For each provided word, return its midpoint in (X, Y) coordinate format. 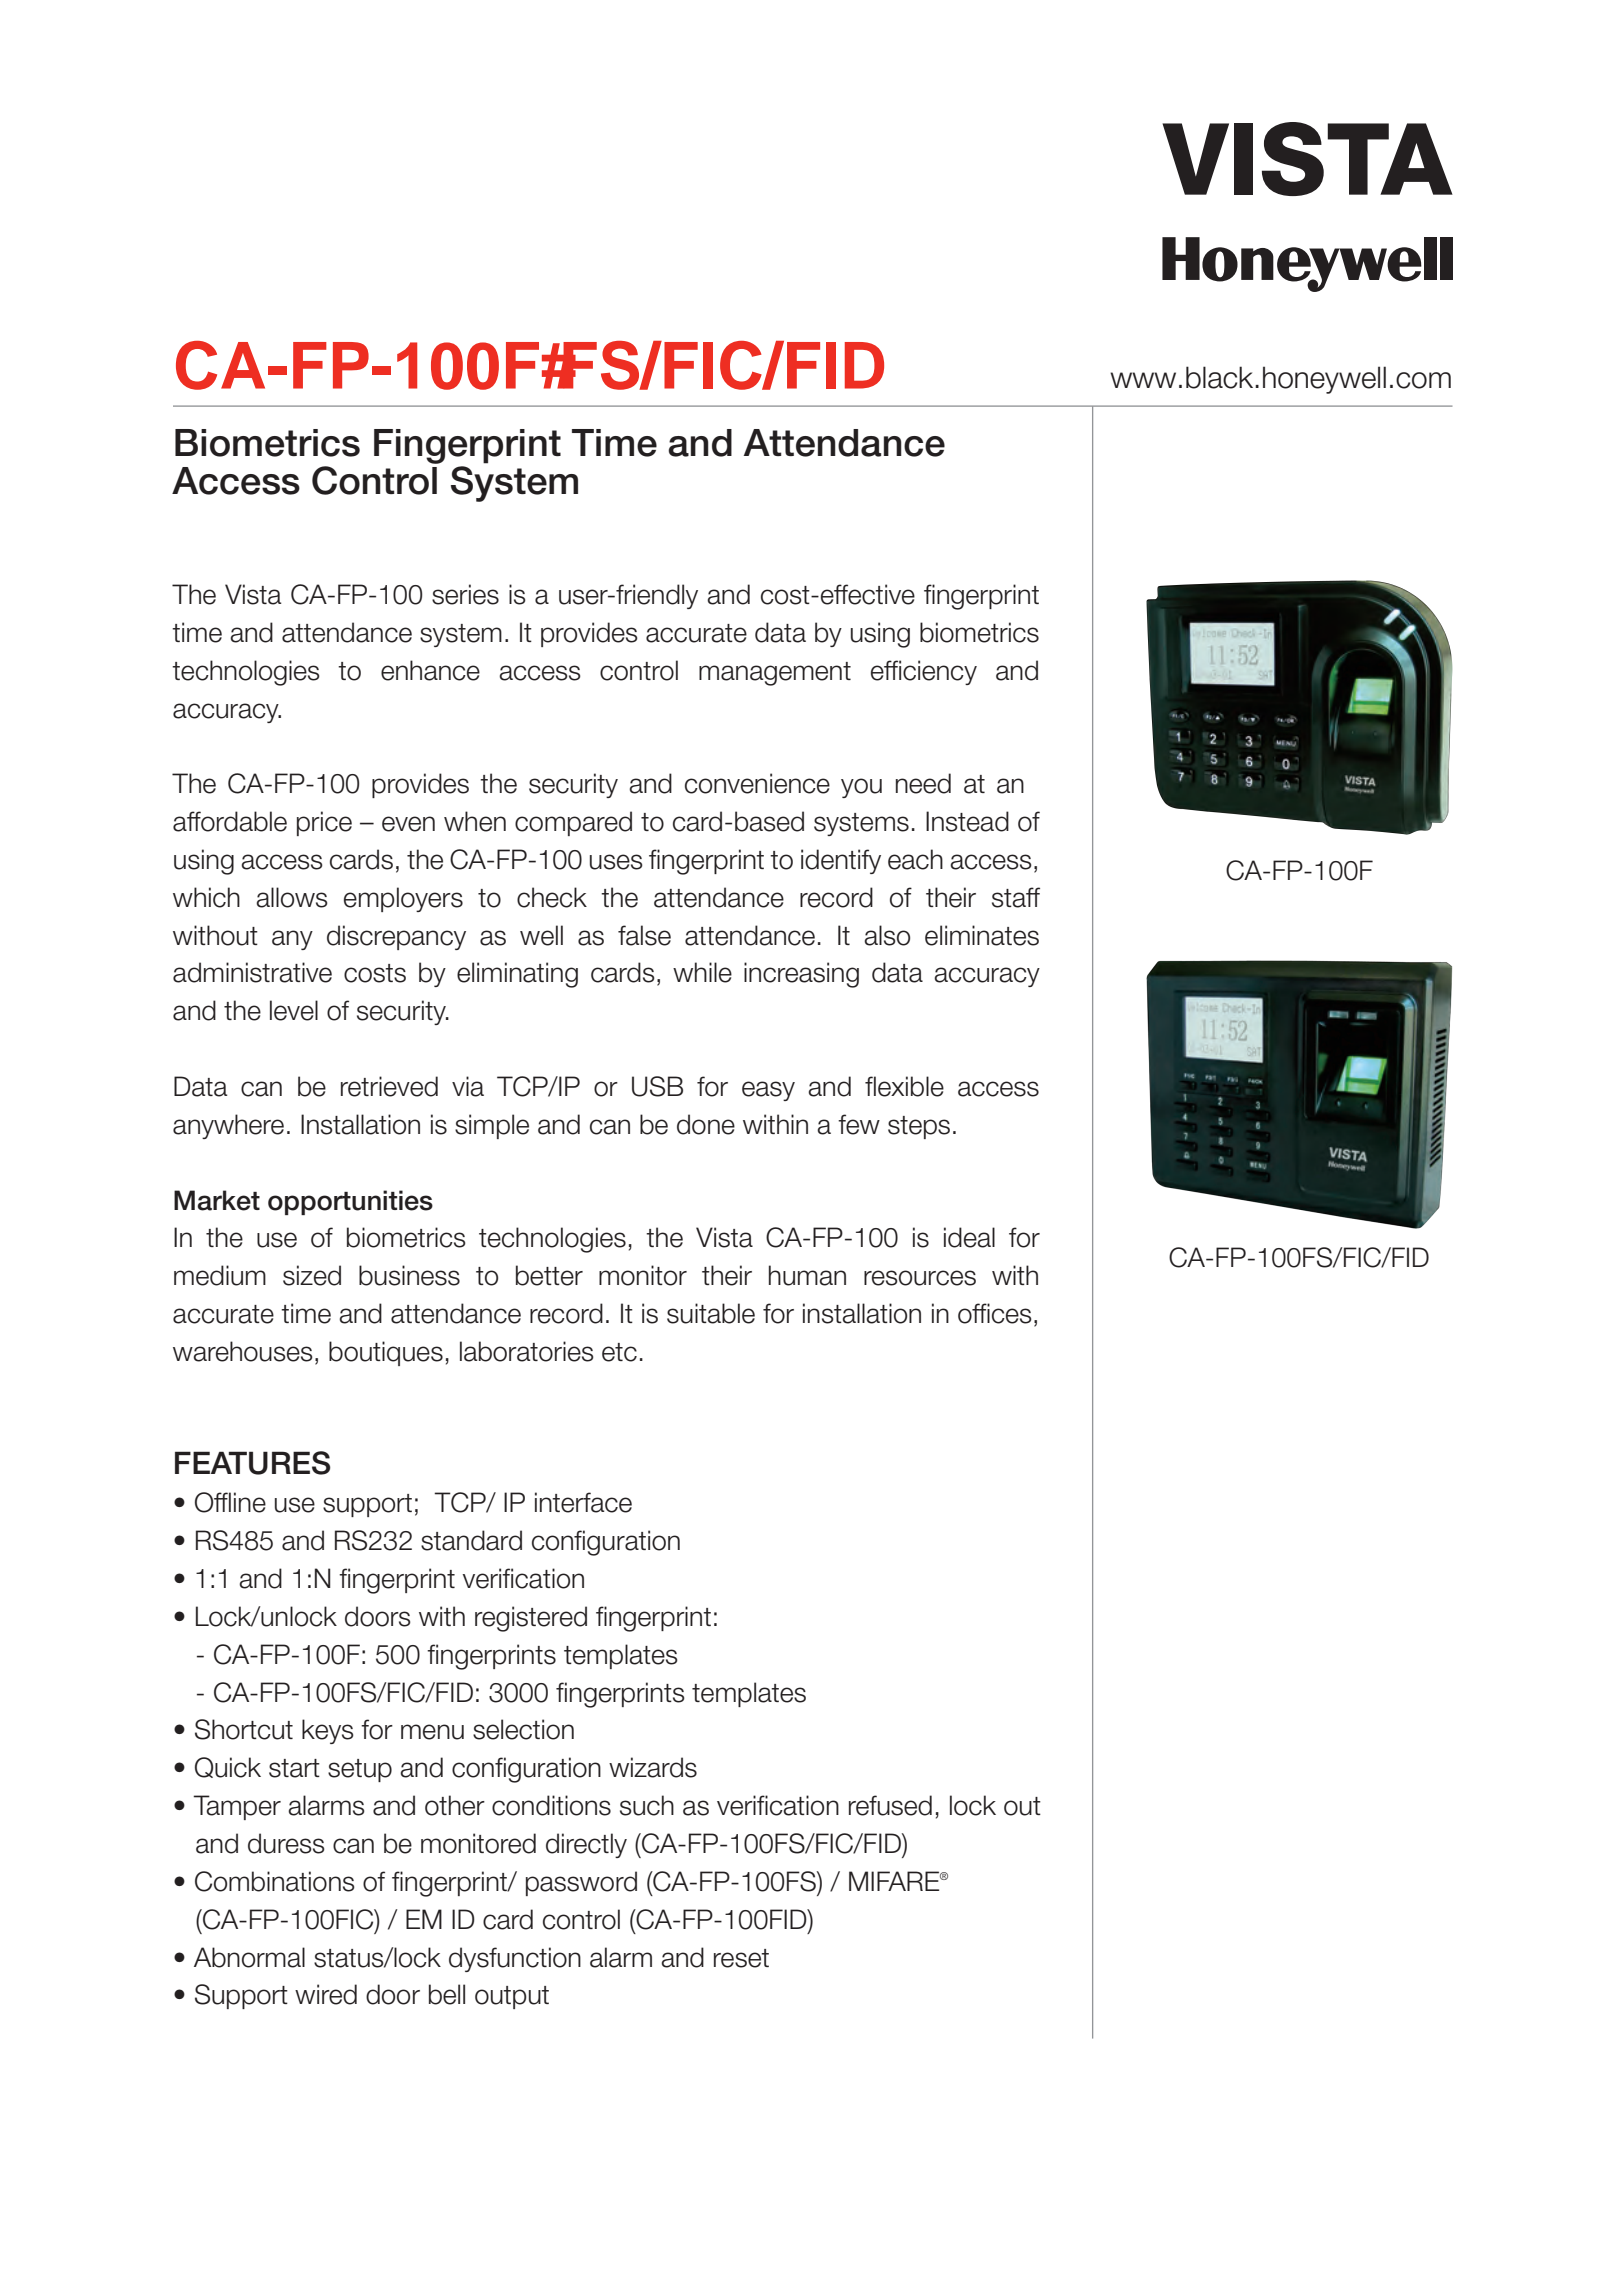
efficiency (924, 672)
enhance (430, 670)
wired (326, 1994)
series (465, 594)
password (581, 1883)
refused (890, 1805)
